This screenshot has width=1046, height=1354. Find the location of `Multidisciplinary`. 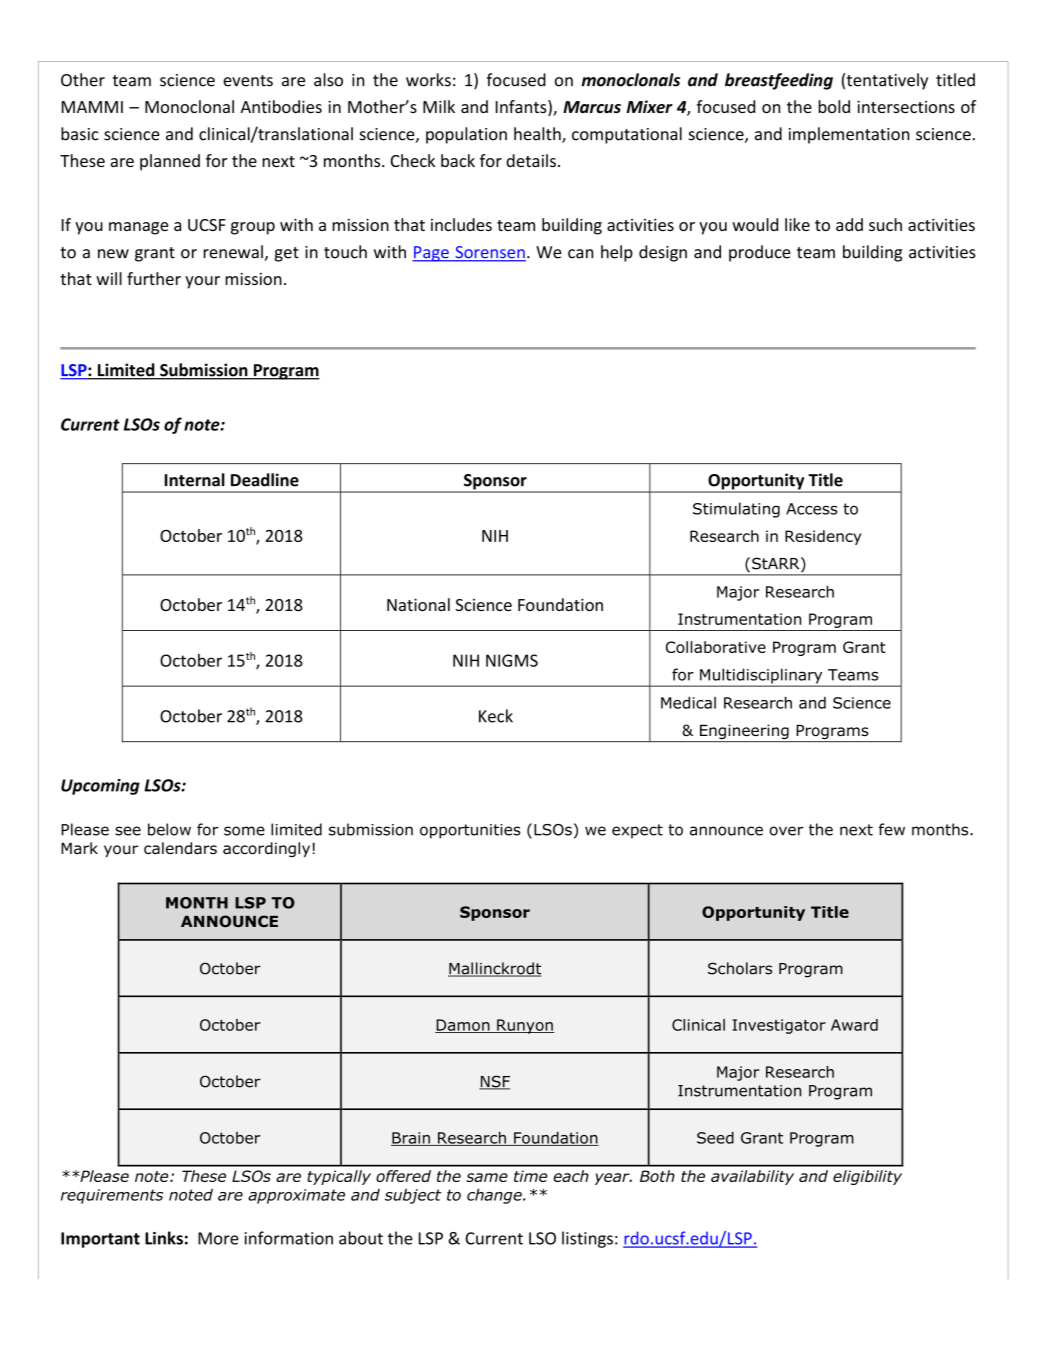

Multidisciplinary is located at coordinates (761, 677).
